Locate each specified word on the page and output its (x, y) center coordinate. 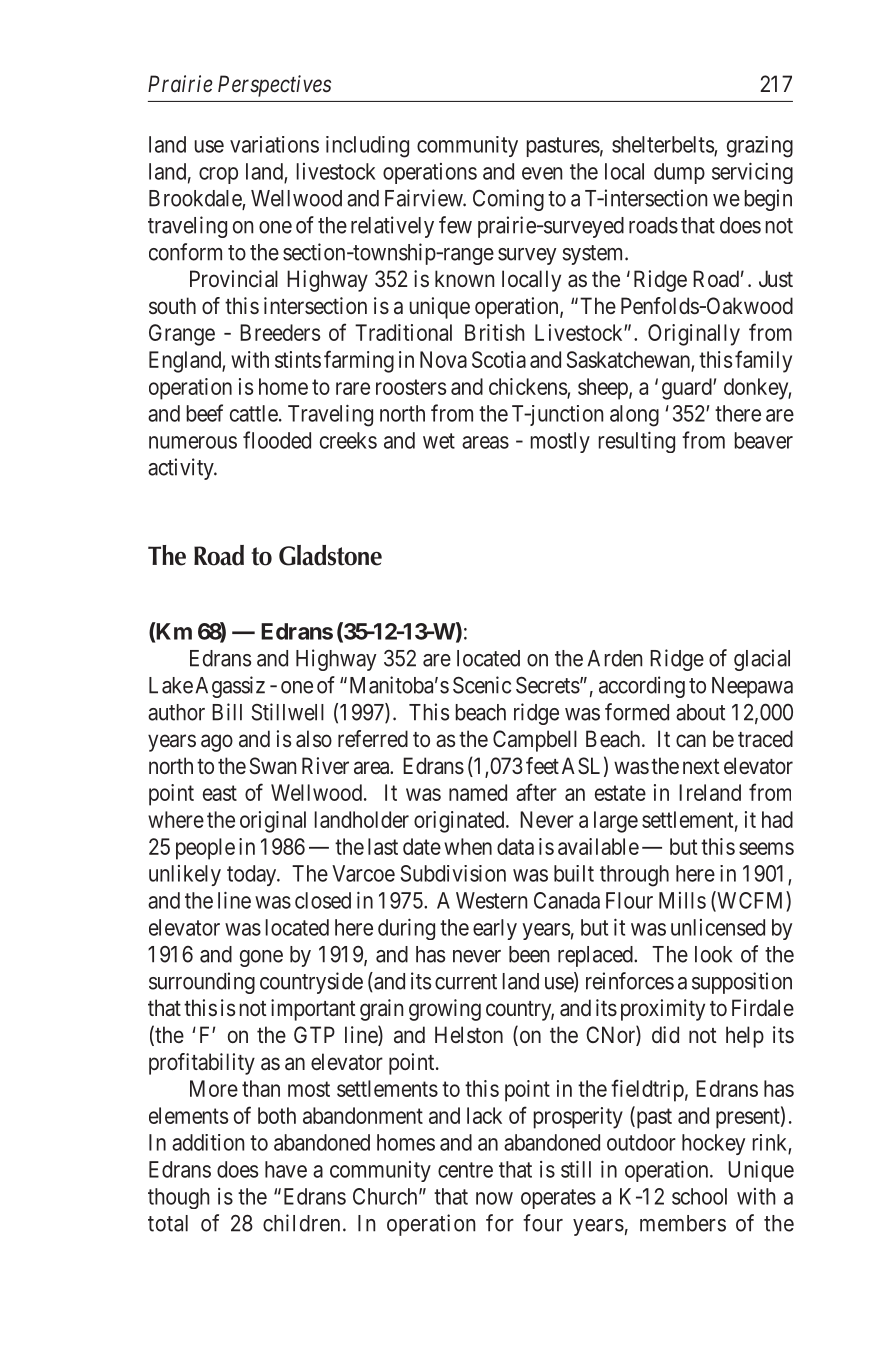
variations (274, 144)
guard (688, 389)
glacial (762, 660)
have (286, 1169)
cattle (254, 413)
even (542, 173)
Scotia (499, 359)
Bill (227, 712)
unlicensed (718, 927)
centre (465, 1170)
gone (261, 958)
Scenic (482, 685)
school (699, 1196)
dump (679, 173)
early (495, 929)
